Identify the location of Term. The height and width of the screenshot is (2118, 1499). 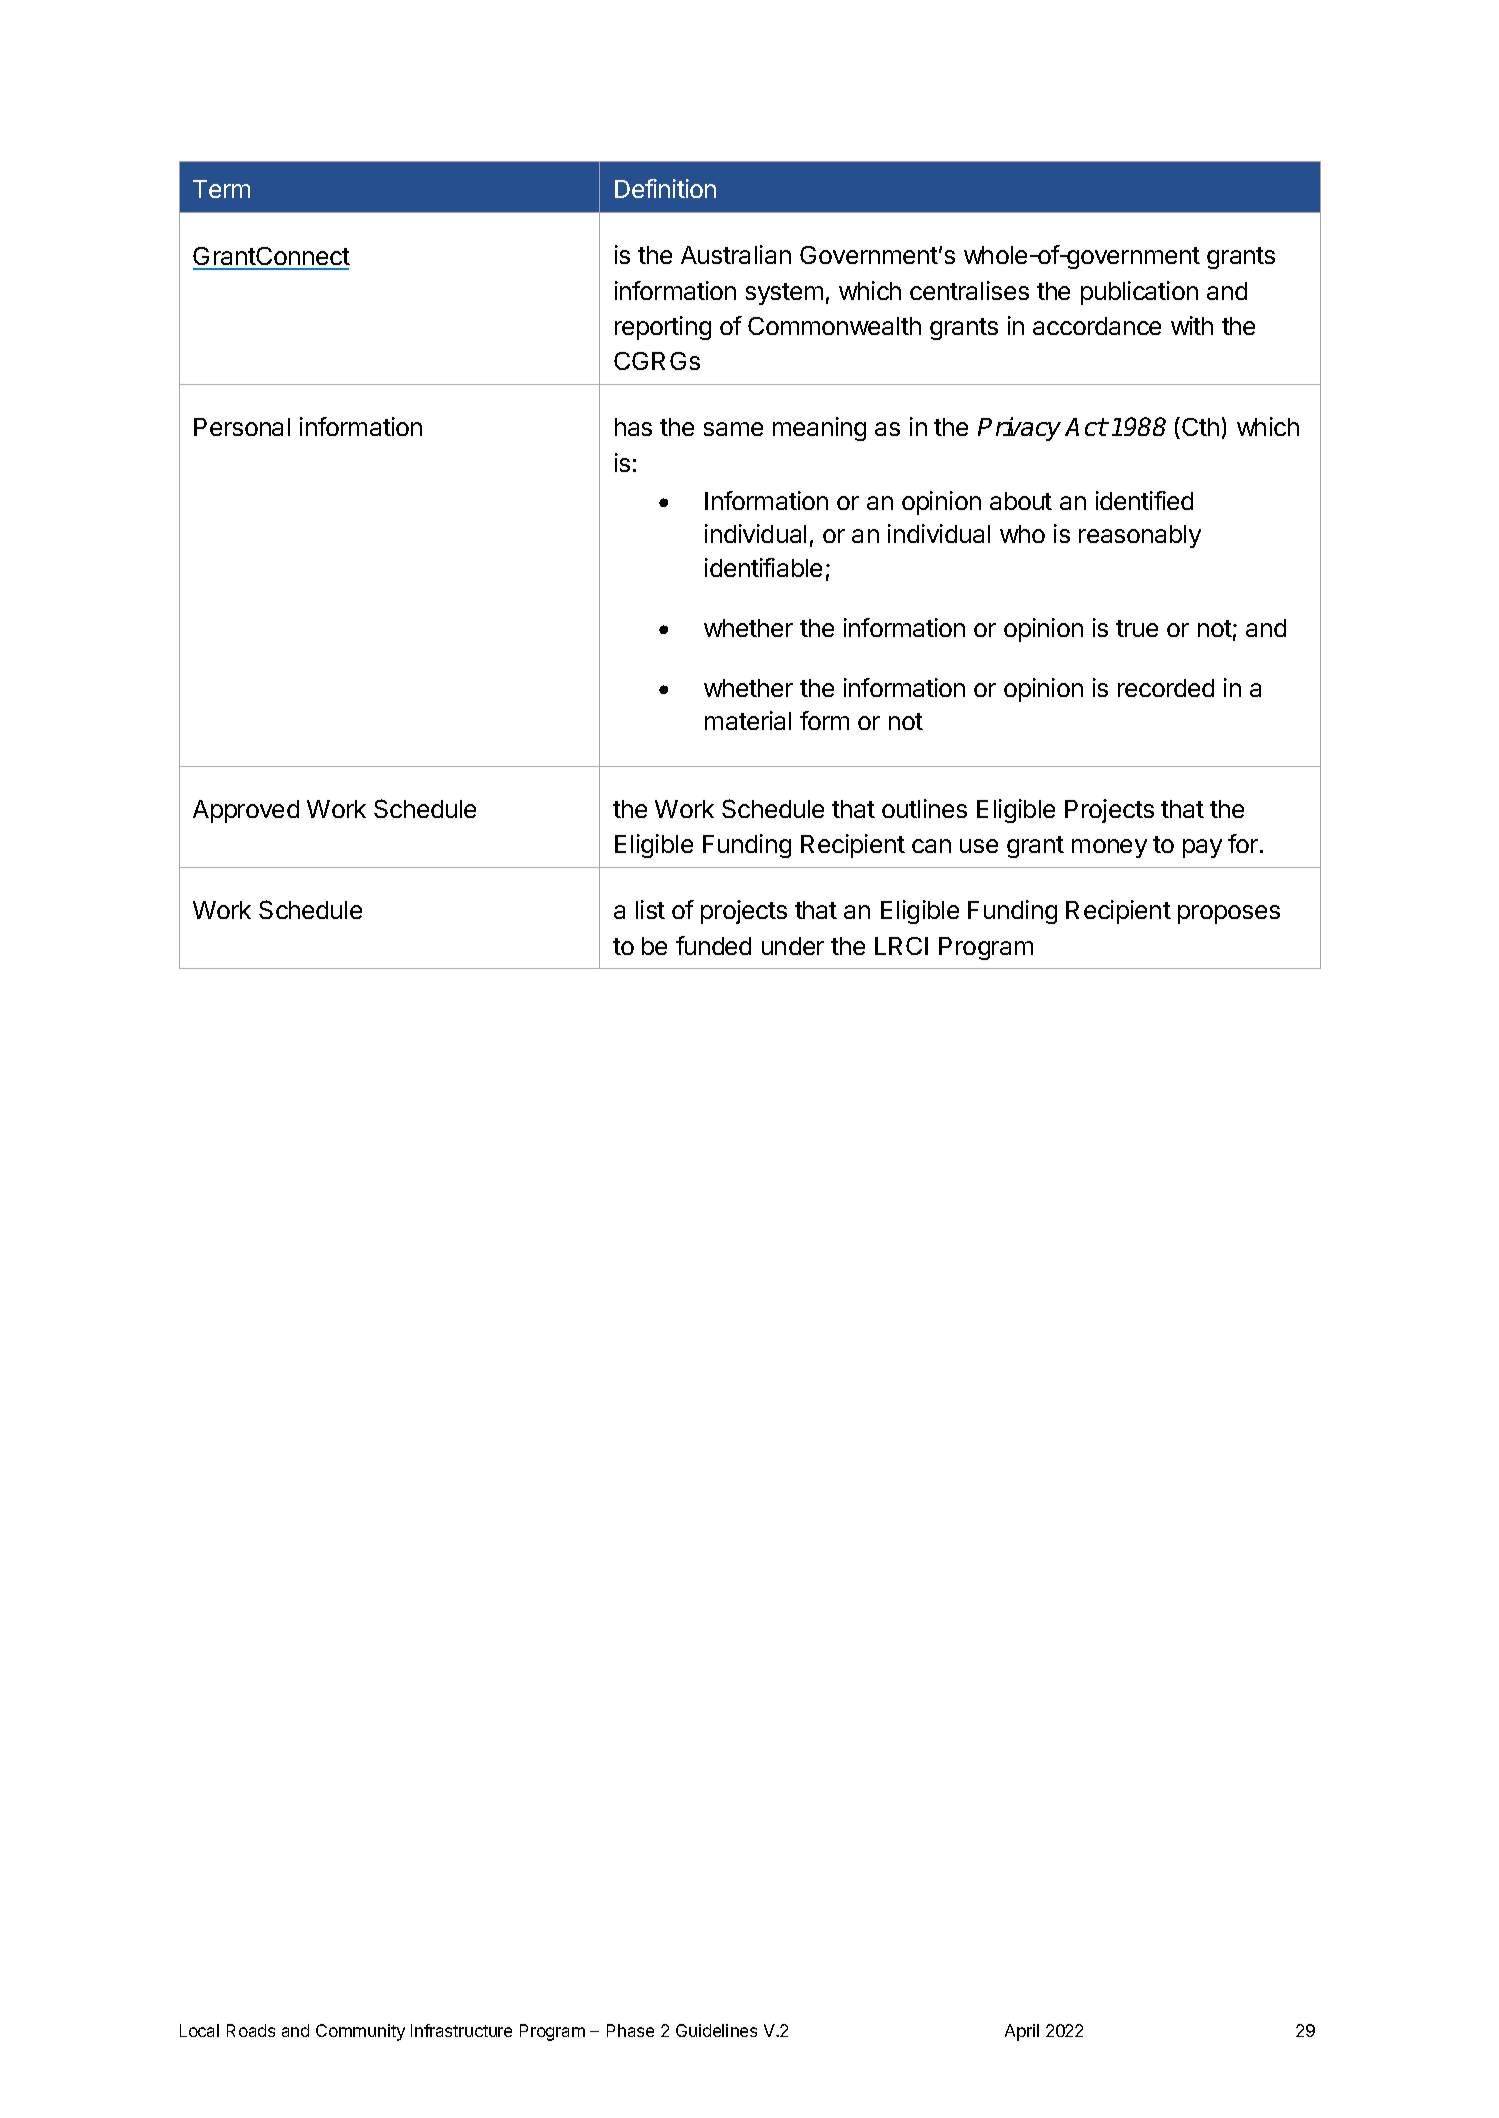
(221, 189).
